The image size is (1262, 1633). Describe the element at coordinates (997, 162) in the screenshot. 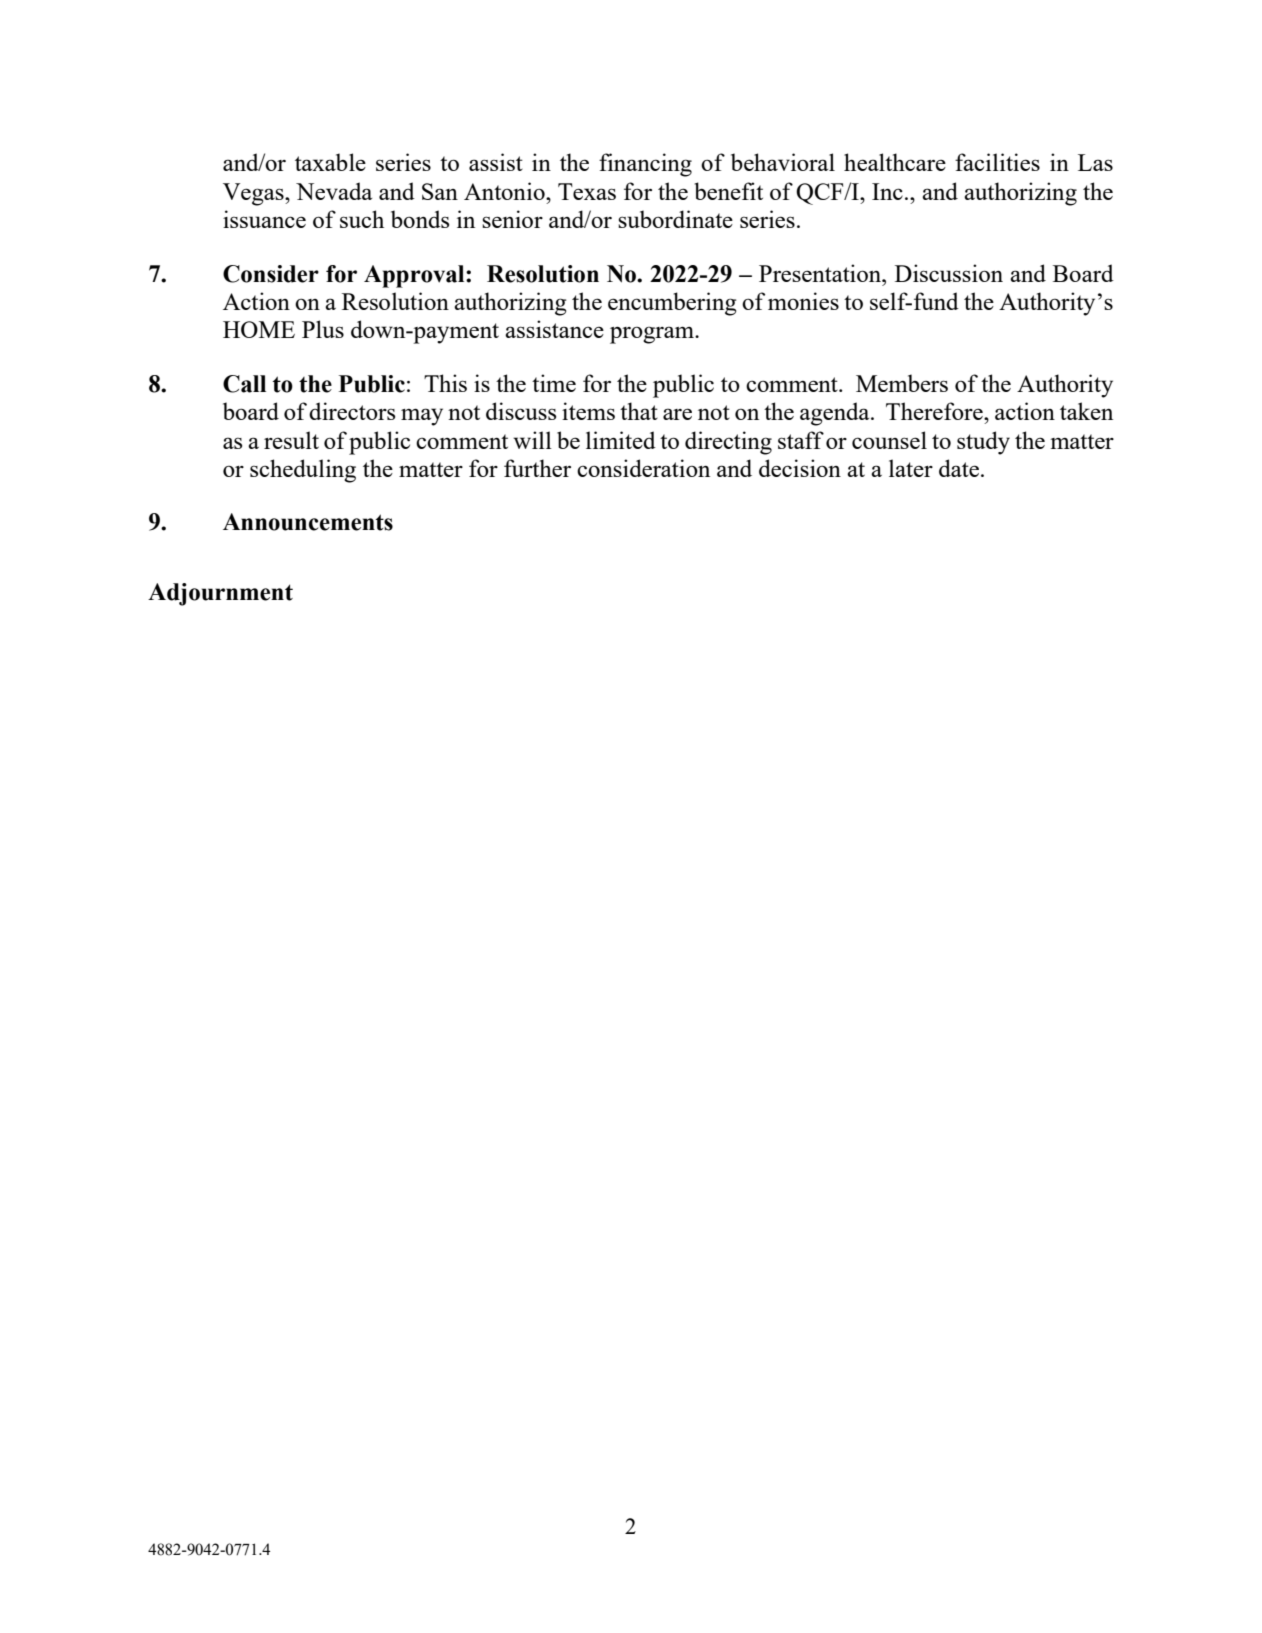

I see `facilities` at that location.
